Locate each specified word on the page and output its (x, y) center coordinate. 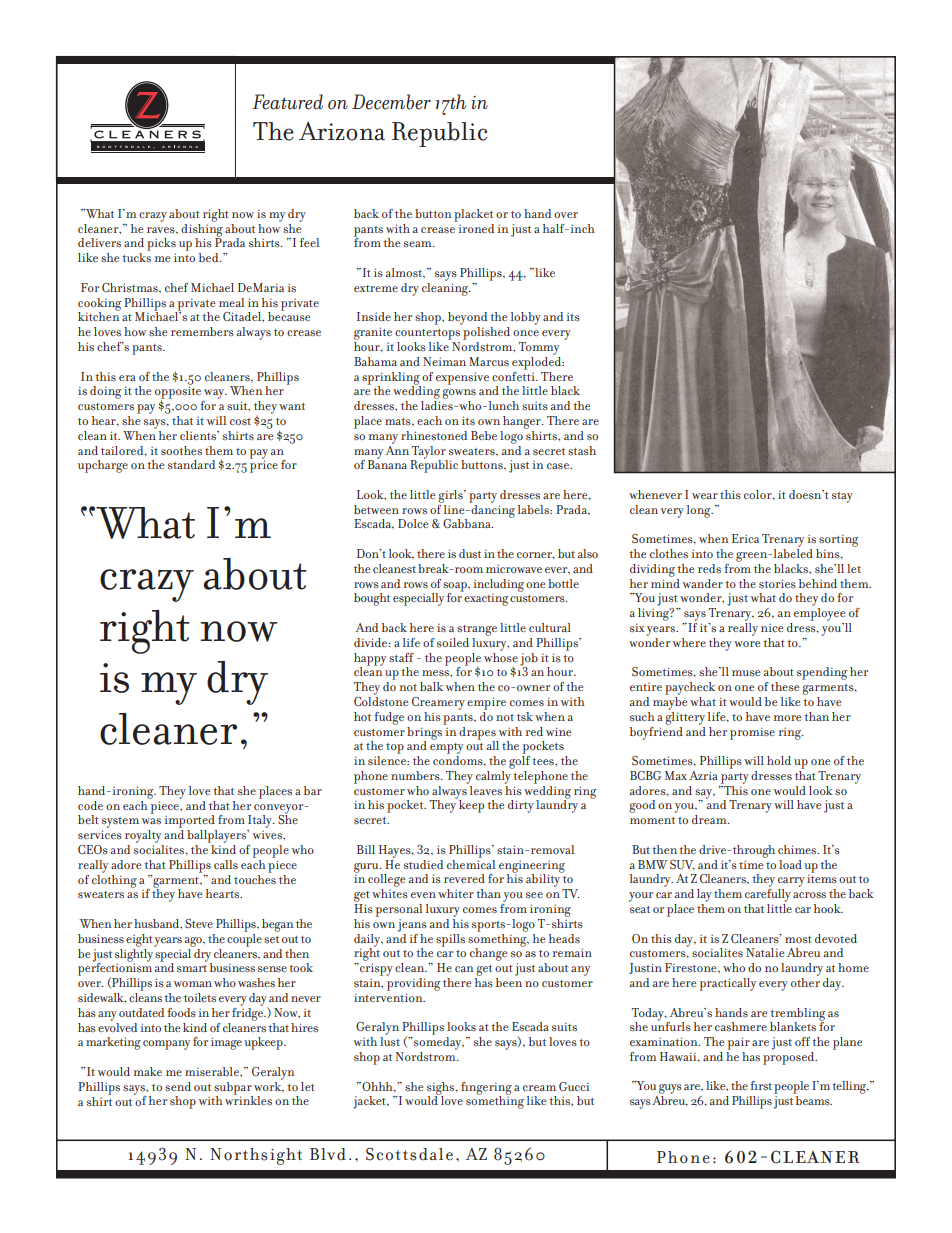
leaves (485, 789)
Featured (287, 102)
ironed (475, 227)
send (178, 1086)
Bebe (484, 435)
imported (189, 821)
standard (191, 464)
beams (814, 1100)
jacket (370, 1102)
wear (705, 496)
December (391, 102)
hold (779, 760)
